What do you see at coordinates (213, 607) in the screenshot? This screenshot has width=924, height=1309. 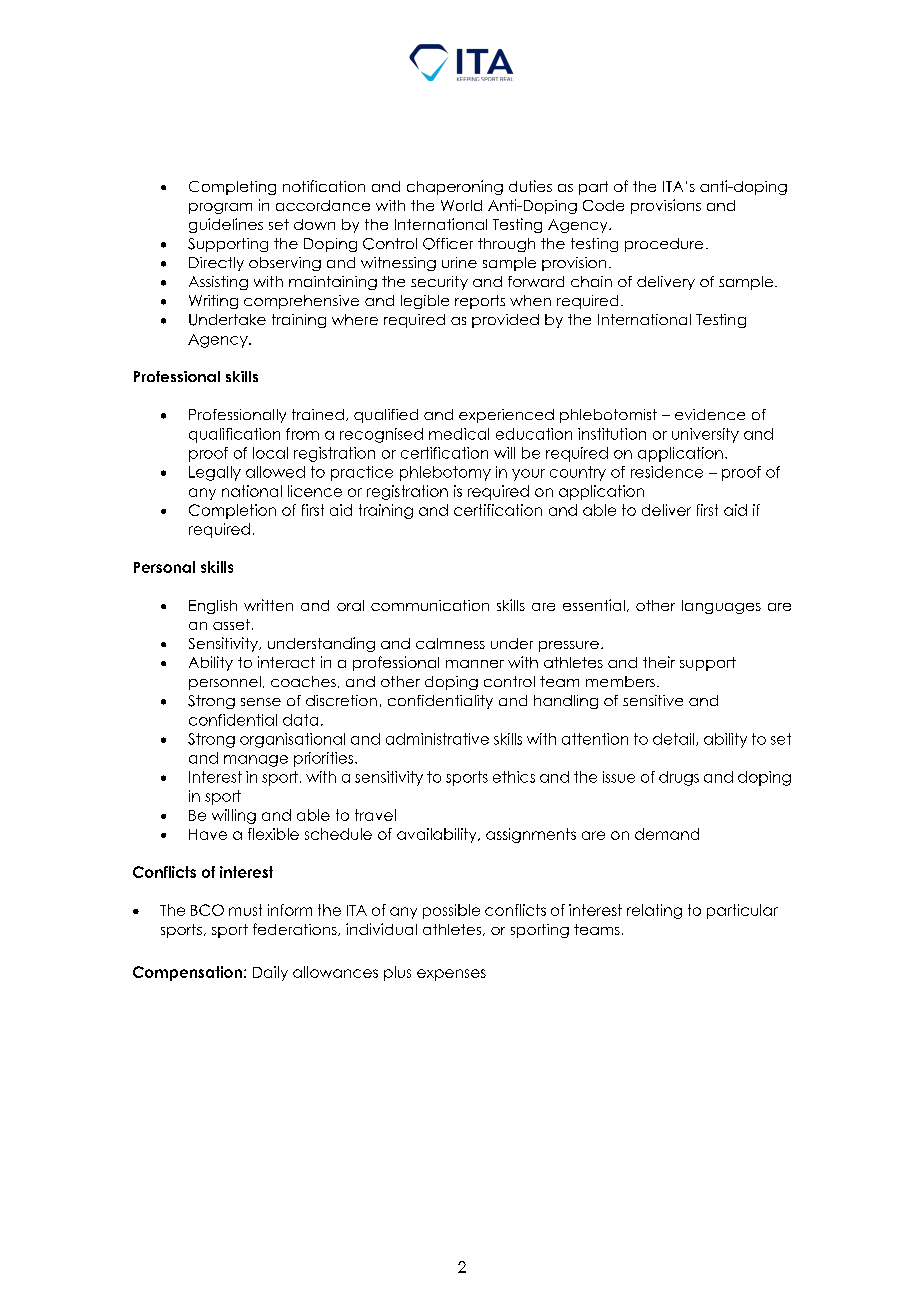 I see `English` at bounding box center [213, 607].
